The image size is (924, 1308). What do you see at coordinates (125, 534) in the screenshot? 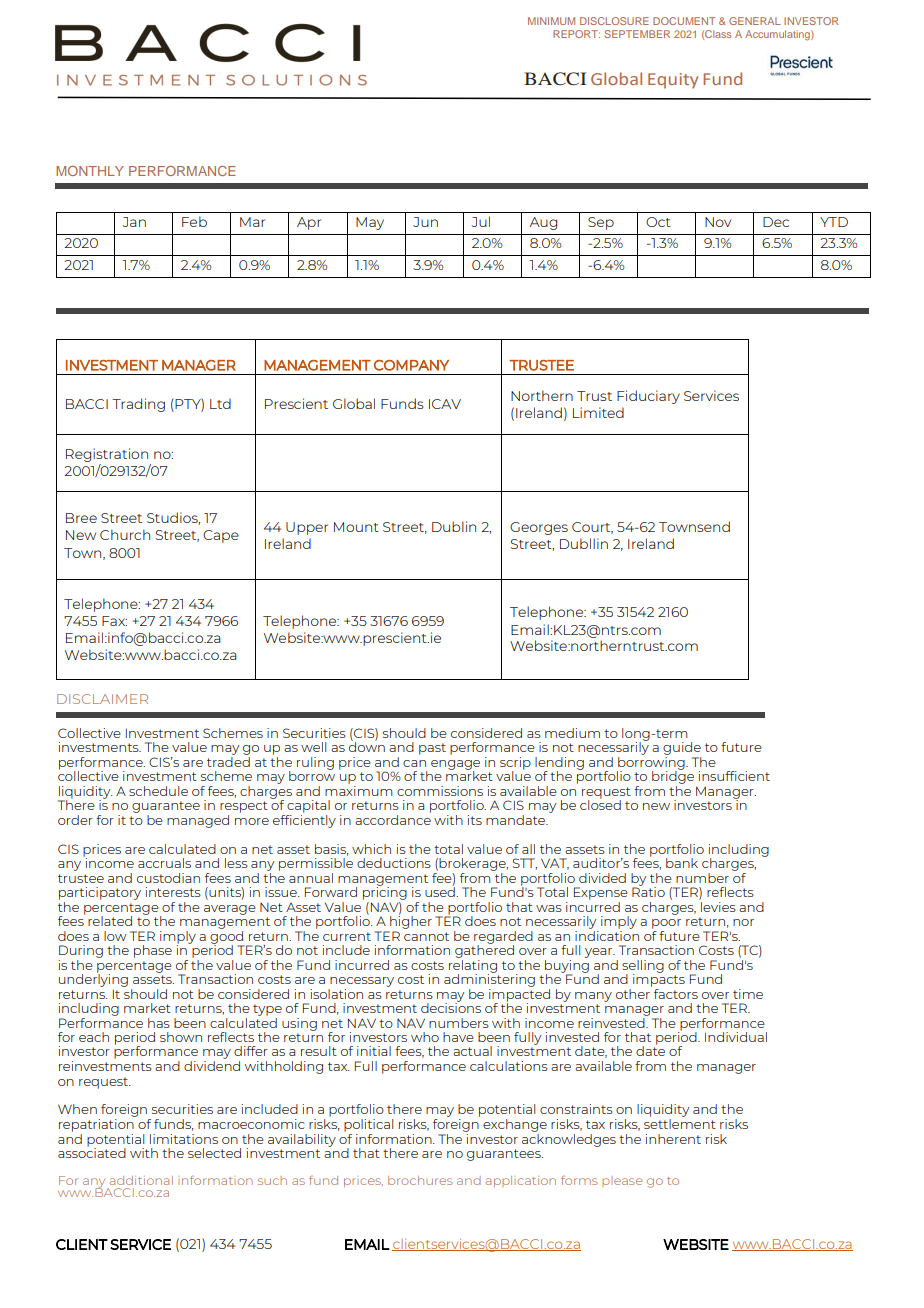
I see `Church` at bounding box center [125, 534].
